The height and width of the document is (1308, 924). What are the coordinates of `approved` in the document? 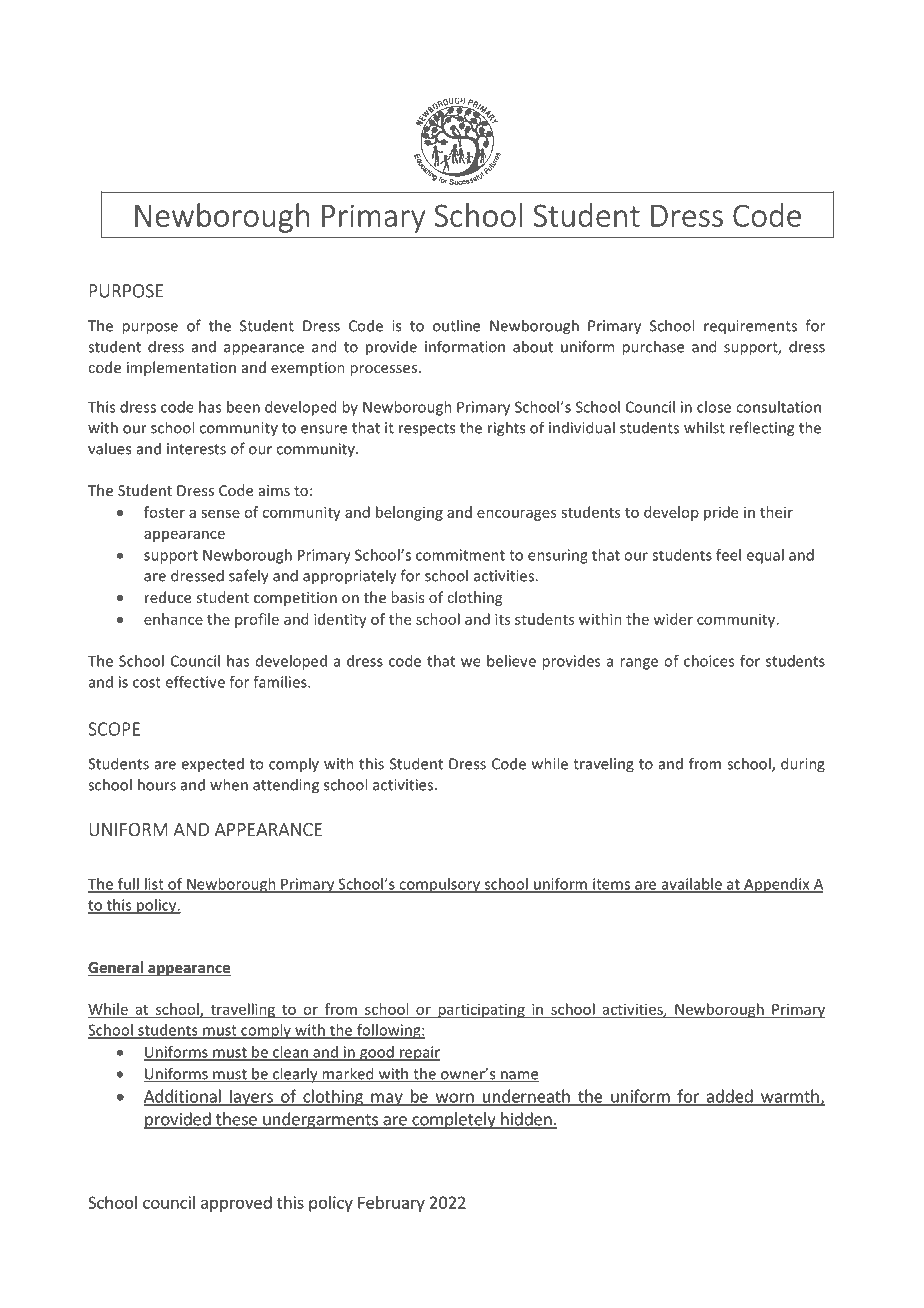 It's located at (236, 1204).
